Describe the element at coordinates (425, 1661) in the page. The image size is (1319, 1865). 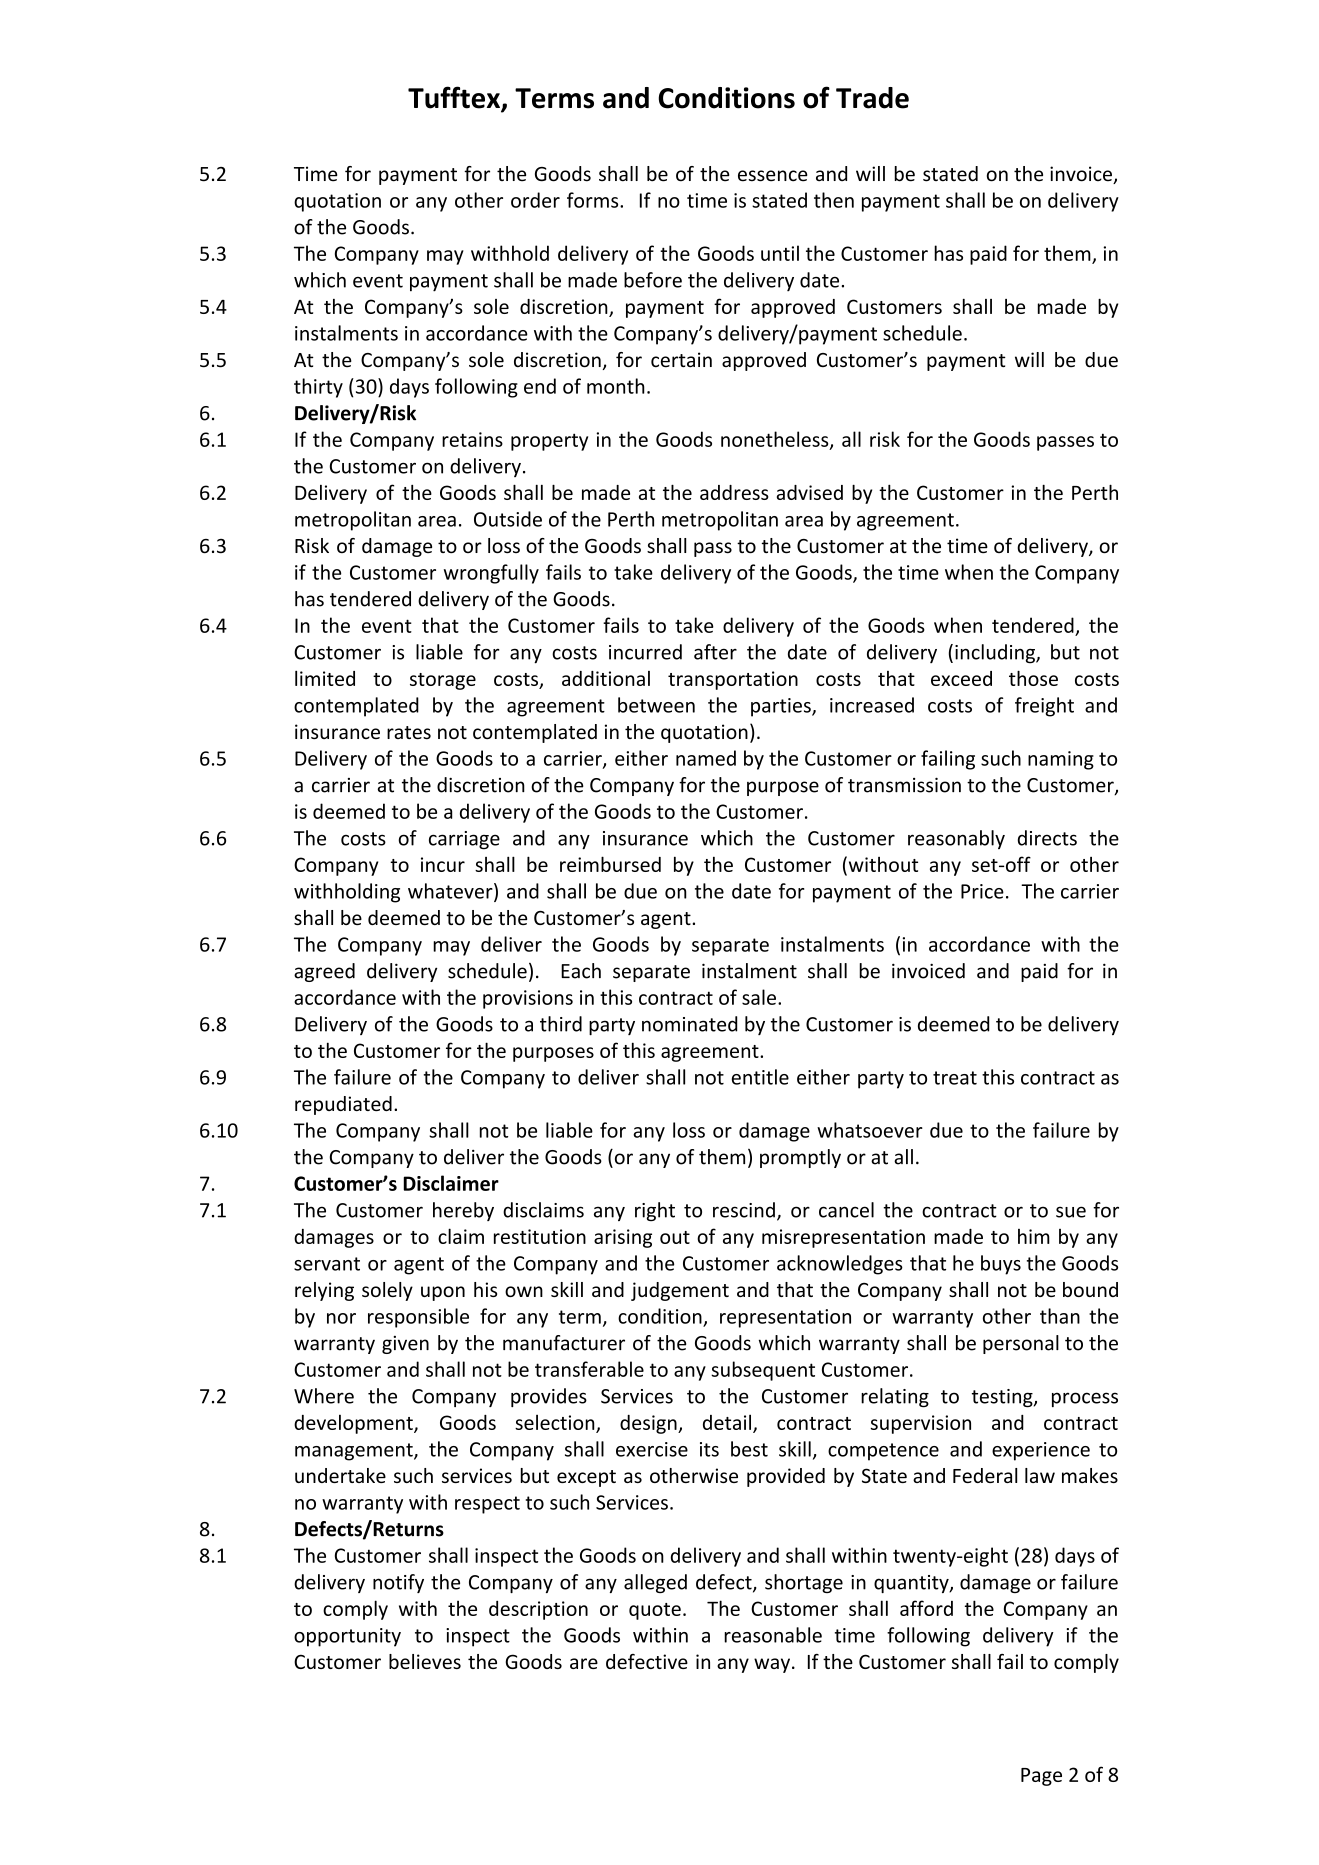
I see `believes` at that location.
